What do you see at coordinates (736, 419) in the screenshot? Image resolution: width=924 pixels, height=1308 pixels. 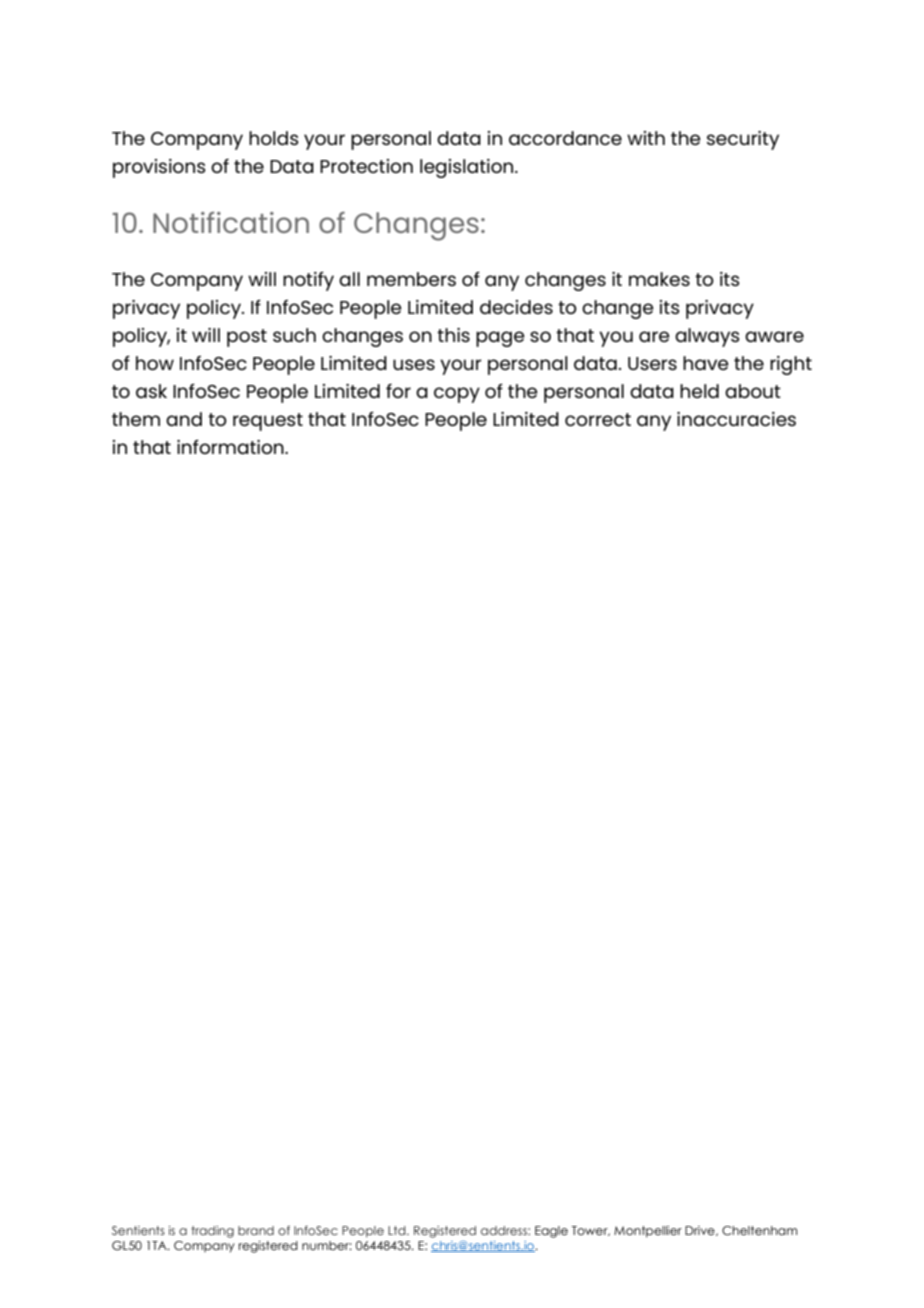 I see `inaccuracies` at bounding box center [736, 419].
